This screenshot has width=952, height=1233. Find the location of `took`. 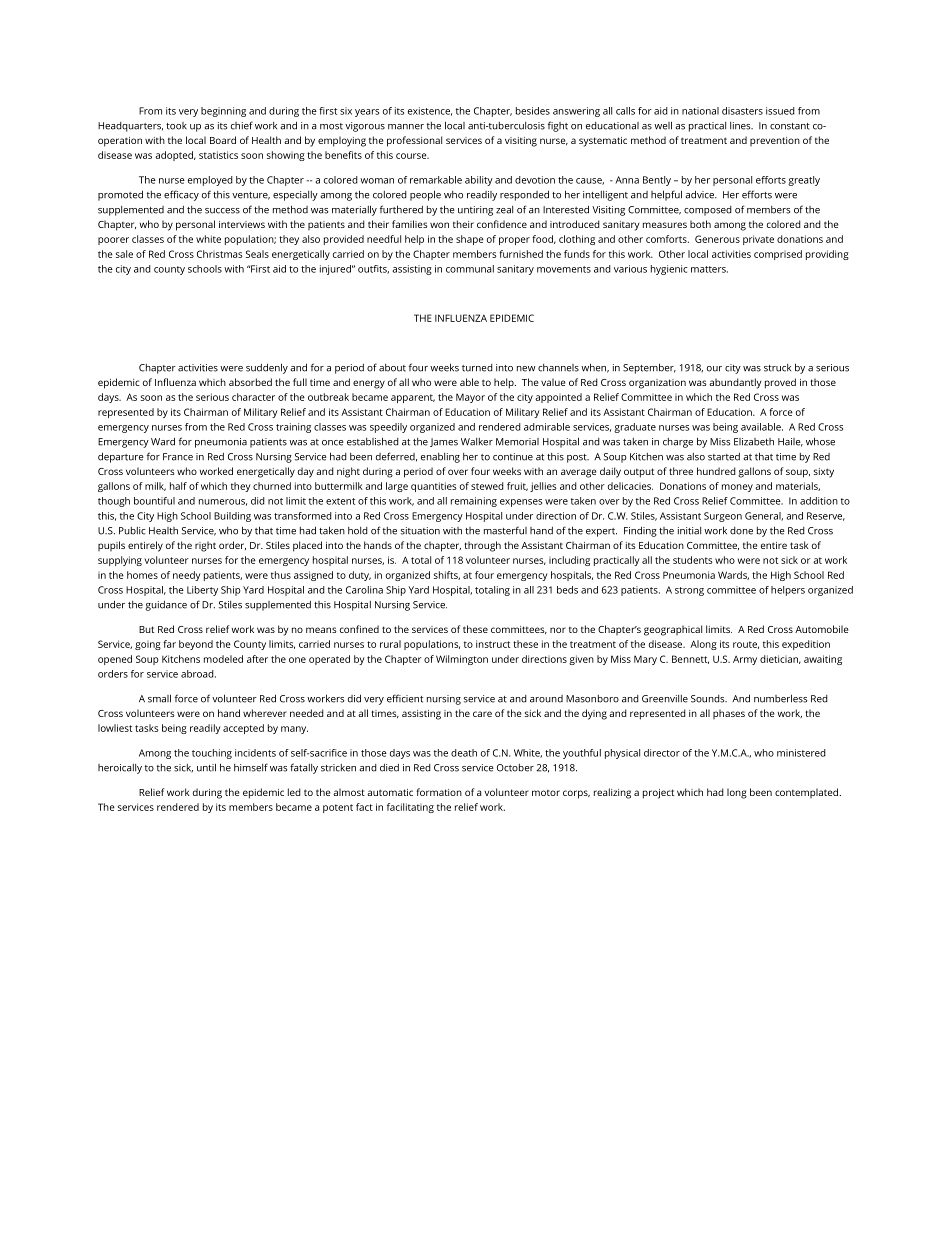

took is located at coordinates (176, 126).
